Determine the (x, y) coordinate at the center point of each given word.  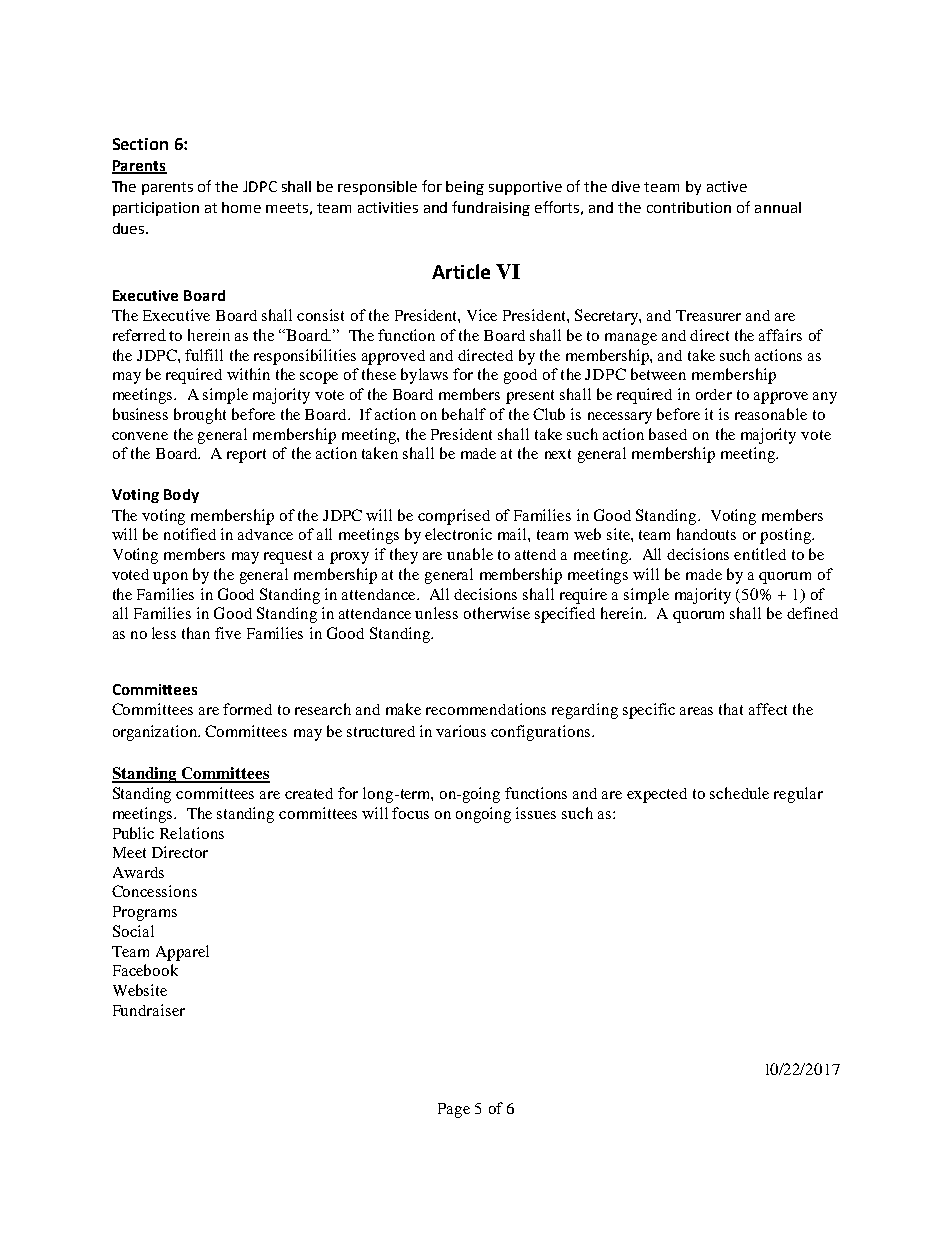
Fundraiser (149, 1010)
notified (190, 534)
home (241, 207)
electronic (458, 534)
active (727, 186)
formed (247, 709)
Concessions (154, 891)
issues (536, 813)
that (731, 709)
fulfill (204, 355)
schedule (739, 793)
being (465, 188)
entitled (760, 554)
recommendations (486, 709)
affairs (780, 335)
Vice (482, 315)
